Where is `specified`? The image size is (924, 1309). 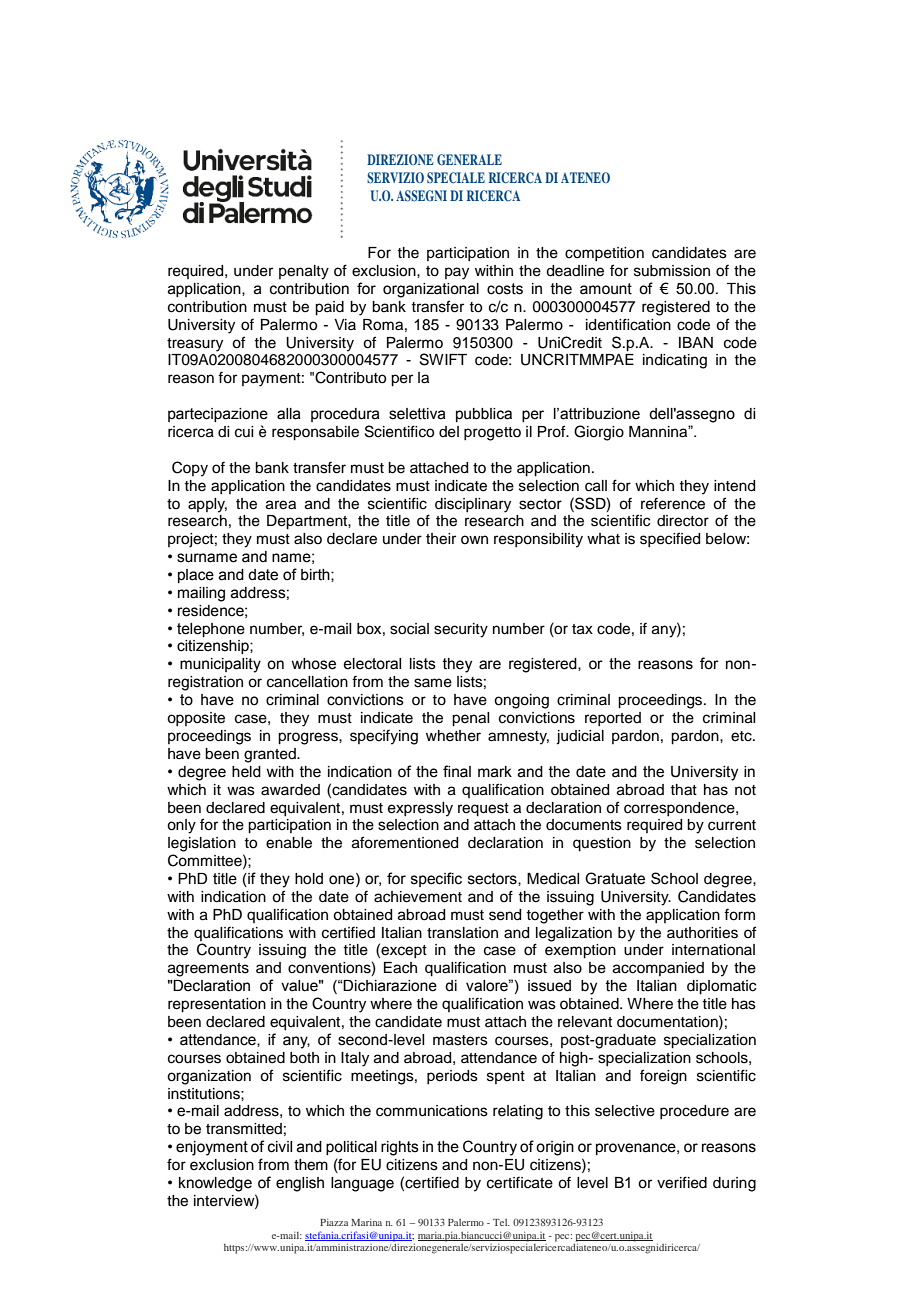 specified is located at coordinates (670, 539).
